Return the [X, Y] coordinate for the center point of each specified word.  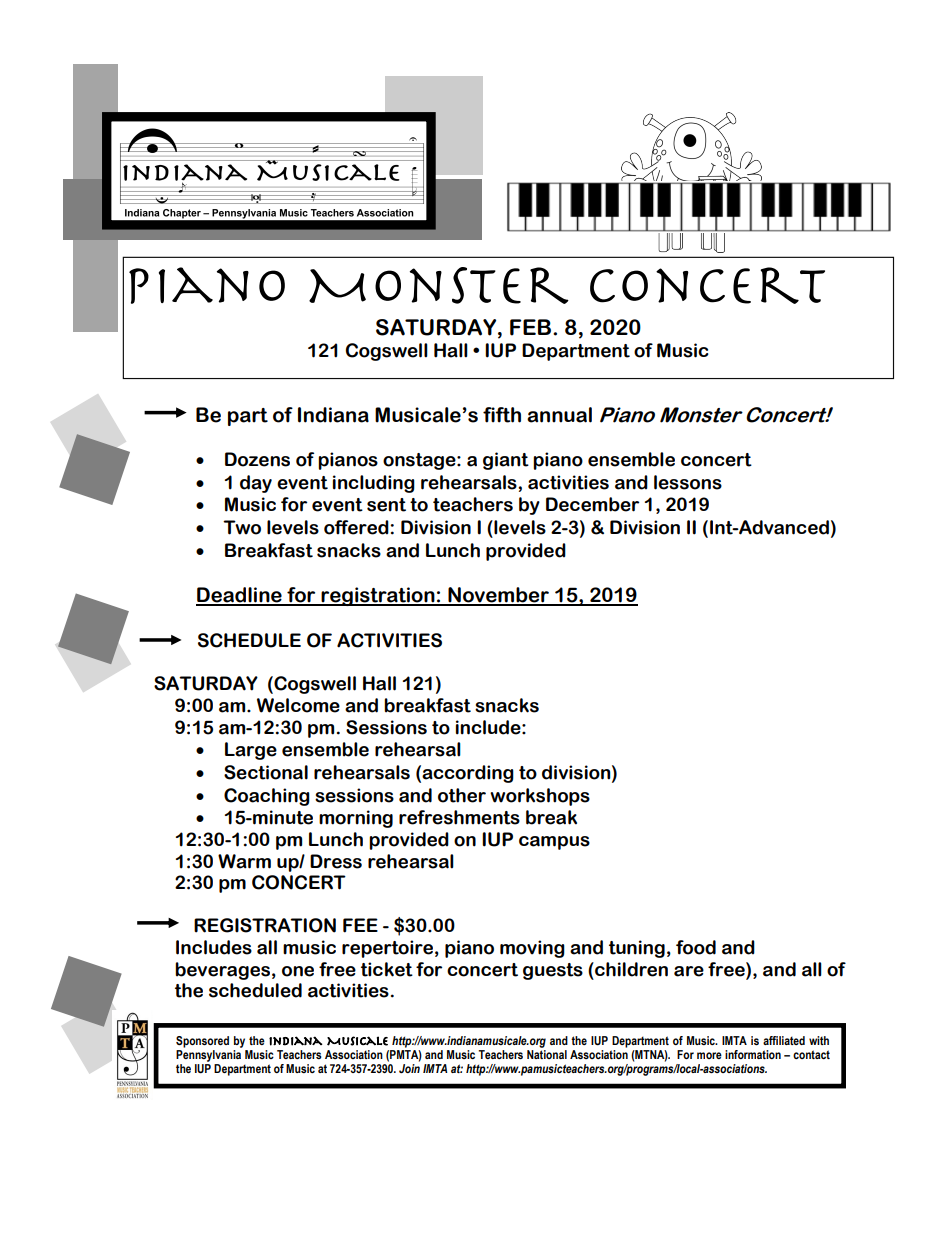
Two [242, 527]
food [696, 947]
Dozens [257, 459]
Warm [244, 861]
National [547, 1054]
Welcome [298, 705]
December [592, 504]
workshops [540, 797]
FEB [532, 327]
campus [554, 843]
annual [559, 415]
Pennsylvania [208, 1056]
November [498, 596]
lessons [688, 482]
